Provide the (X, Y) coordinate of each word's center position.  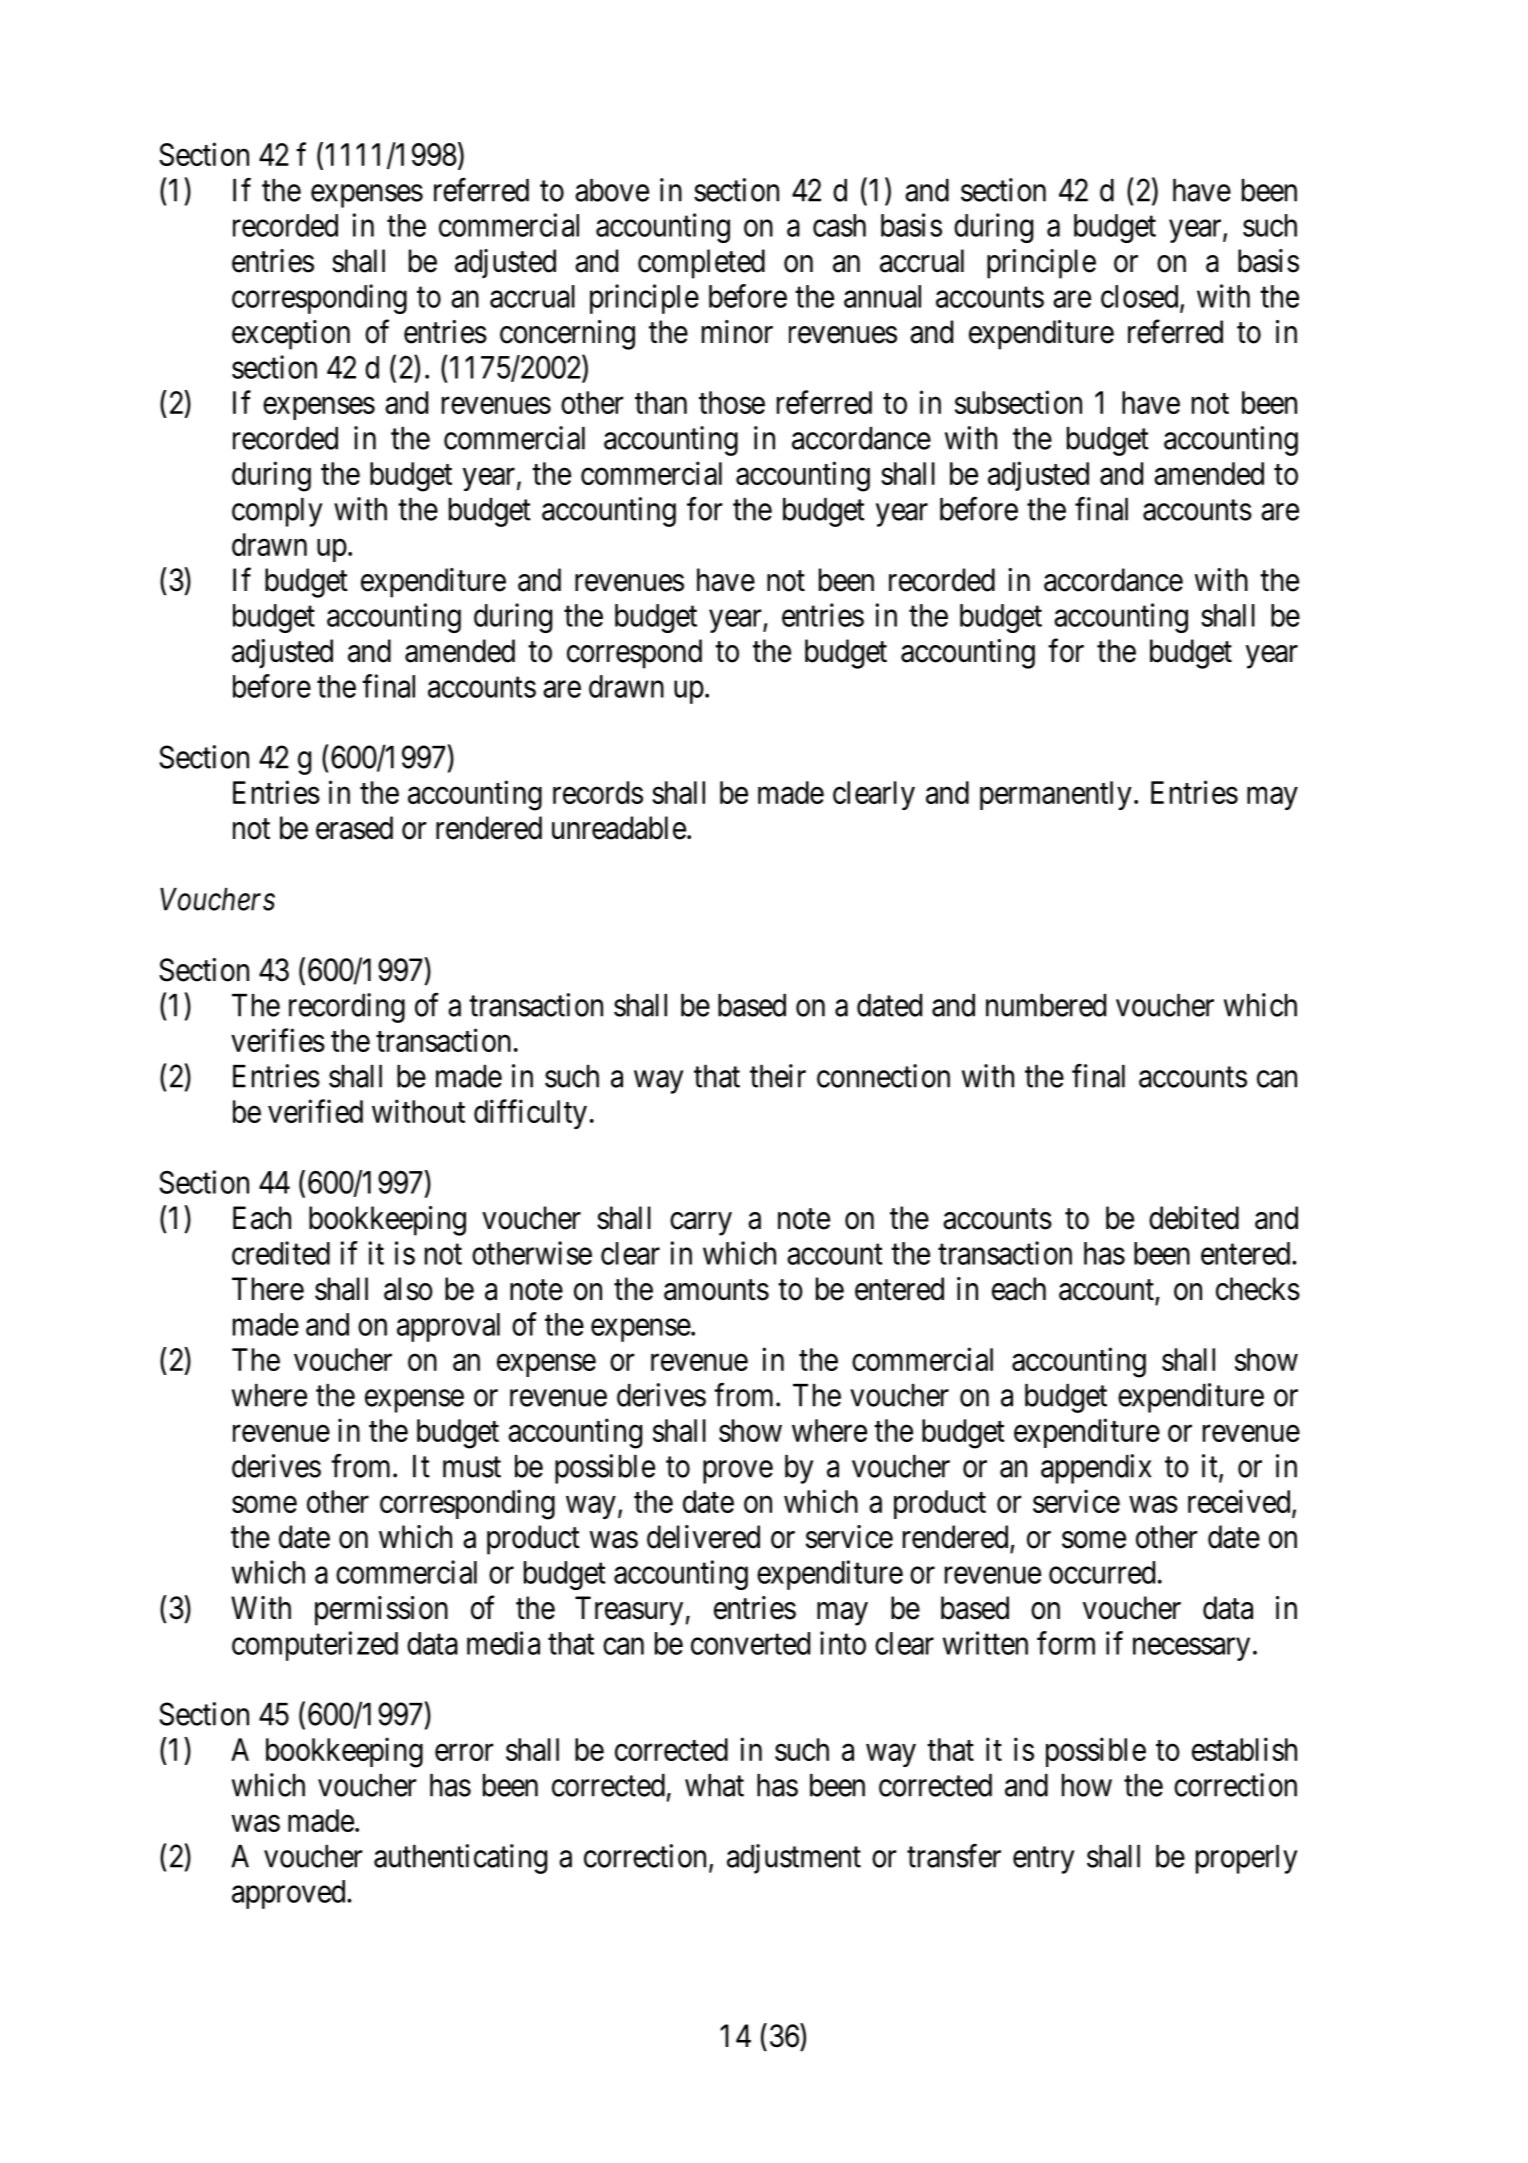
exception (291, 335)
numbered (1046, 1005)
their (778, 1076)
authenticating (460, 1859)
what (714, 1785)
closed (1141, 297)
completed (701, 264)
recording (347, 1008)
